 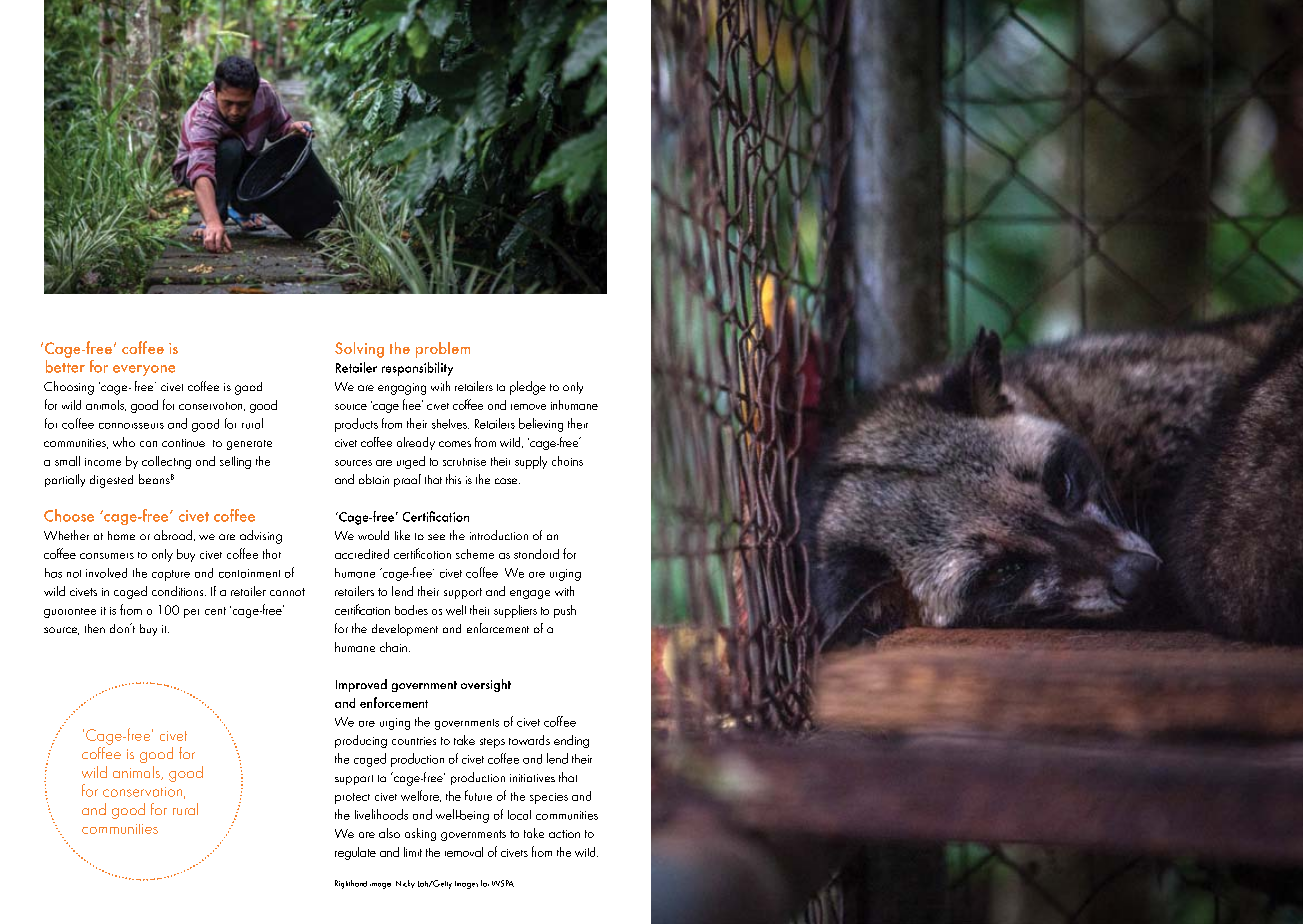 What do you see at coordinates (528, 388) in the screenshot?
I see `pledge` at bounding box center [528, 388].
